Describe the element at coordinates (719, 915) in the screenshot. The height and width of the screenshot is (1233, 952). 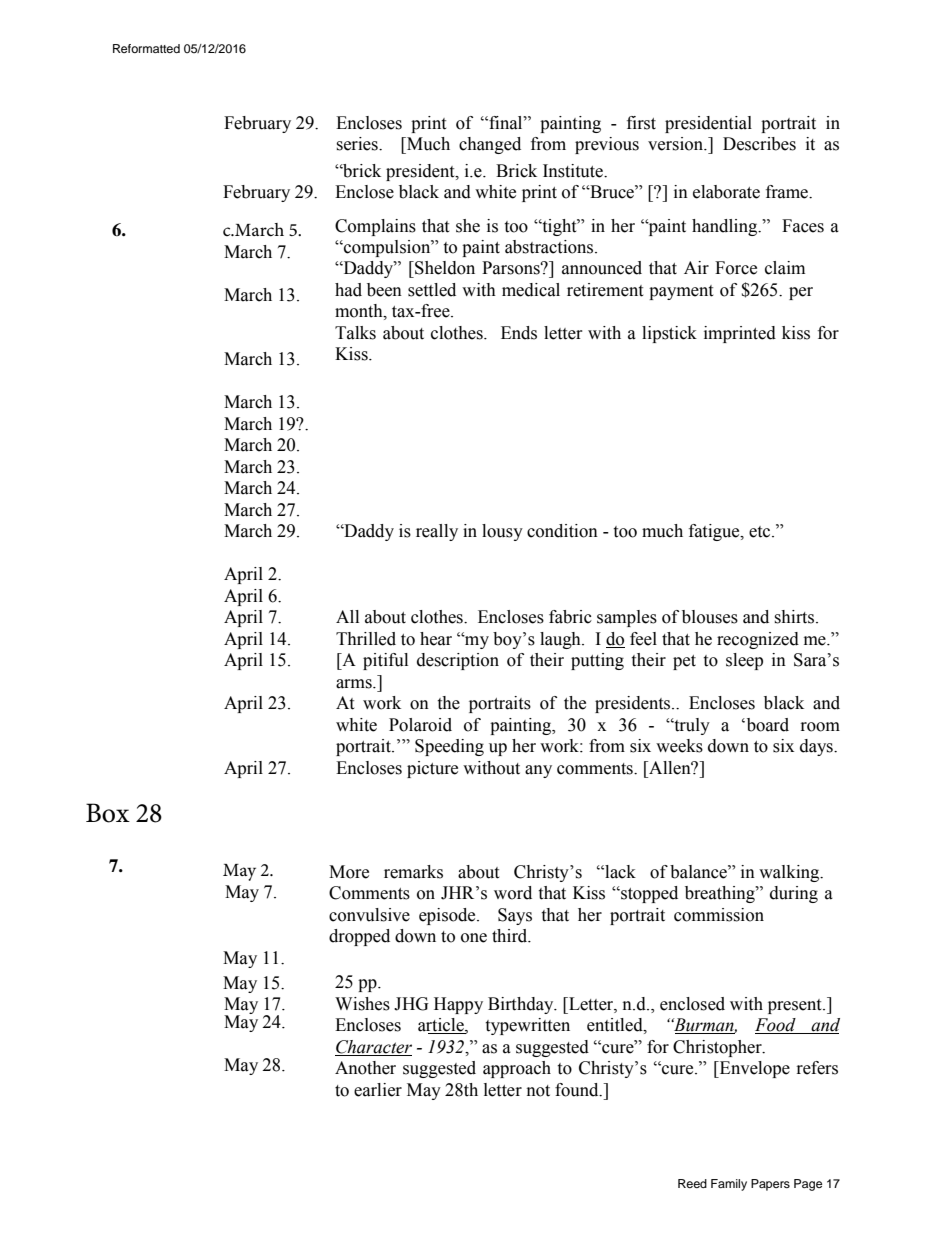
I see `commission` at that location.
